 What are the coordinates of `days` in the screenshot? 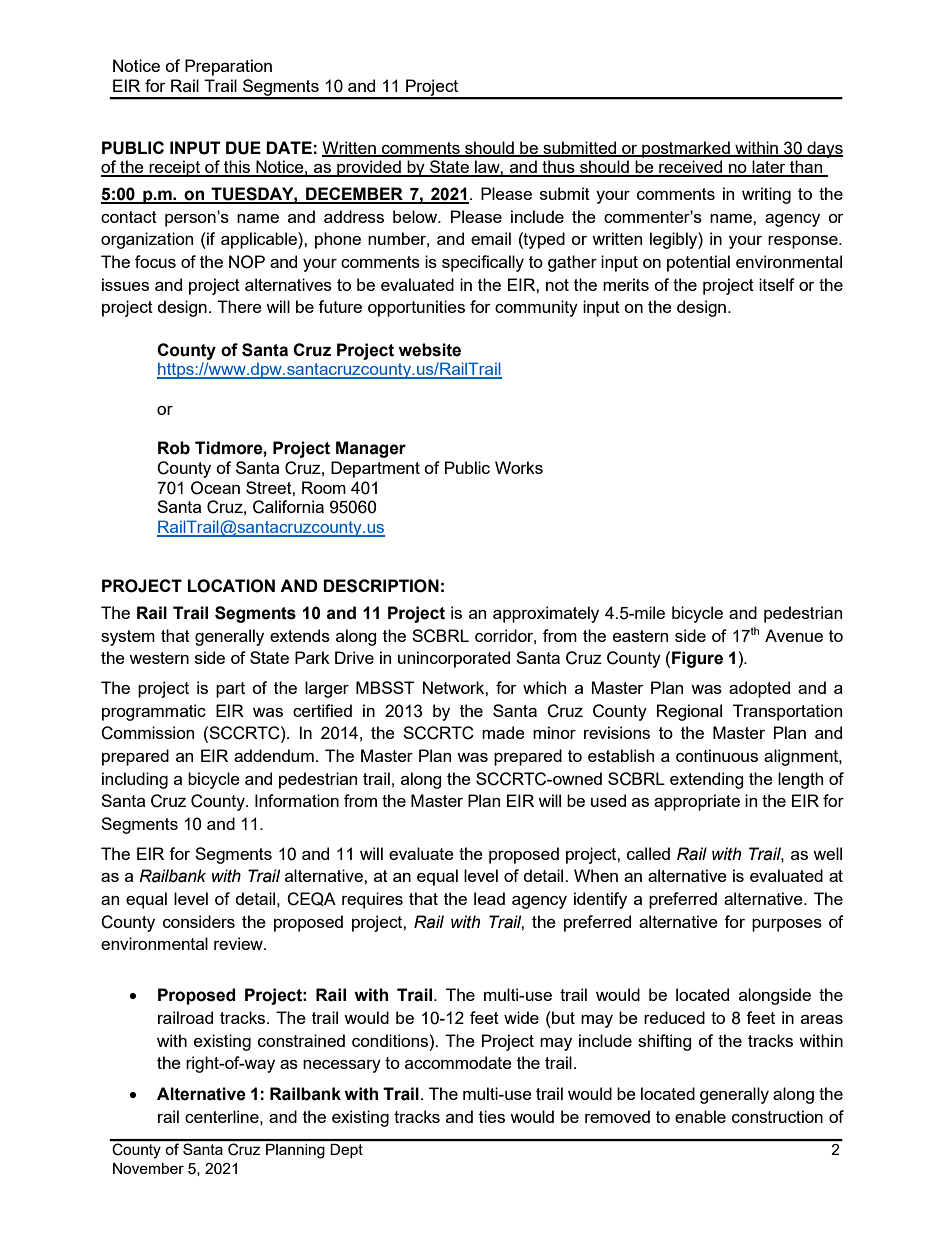 It's located at (824, 149).
